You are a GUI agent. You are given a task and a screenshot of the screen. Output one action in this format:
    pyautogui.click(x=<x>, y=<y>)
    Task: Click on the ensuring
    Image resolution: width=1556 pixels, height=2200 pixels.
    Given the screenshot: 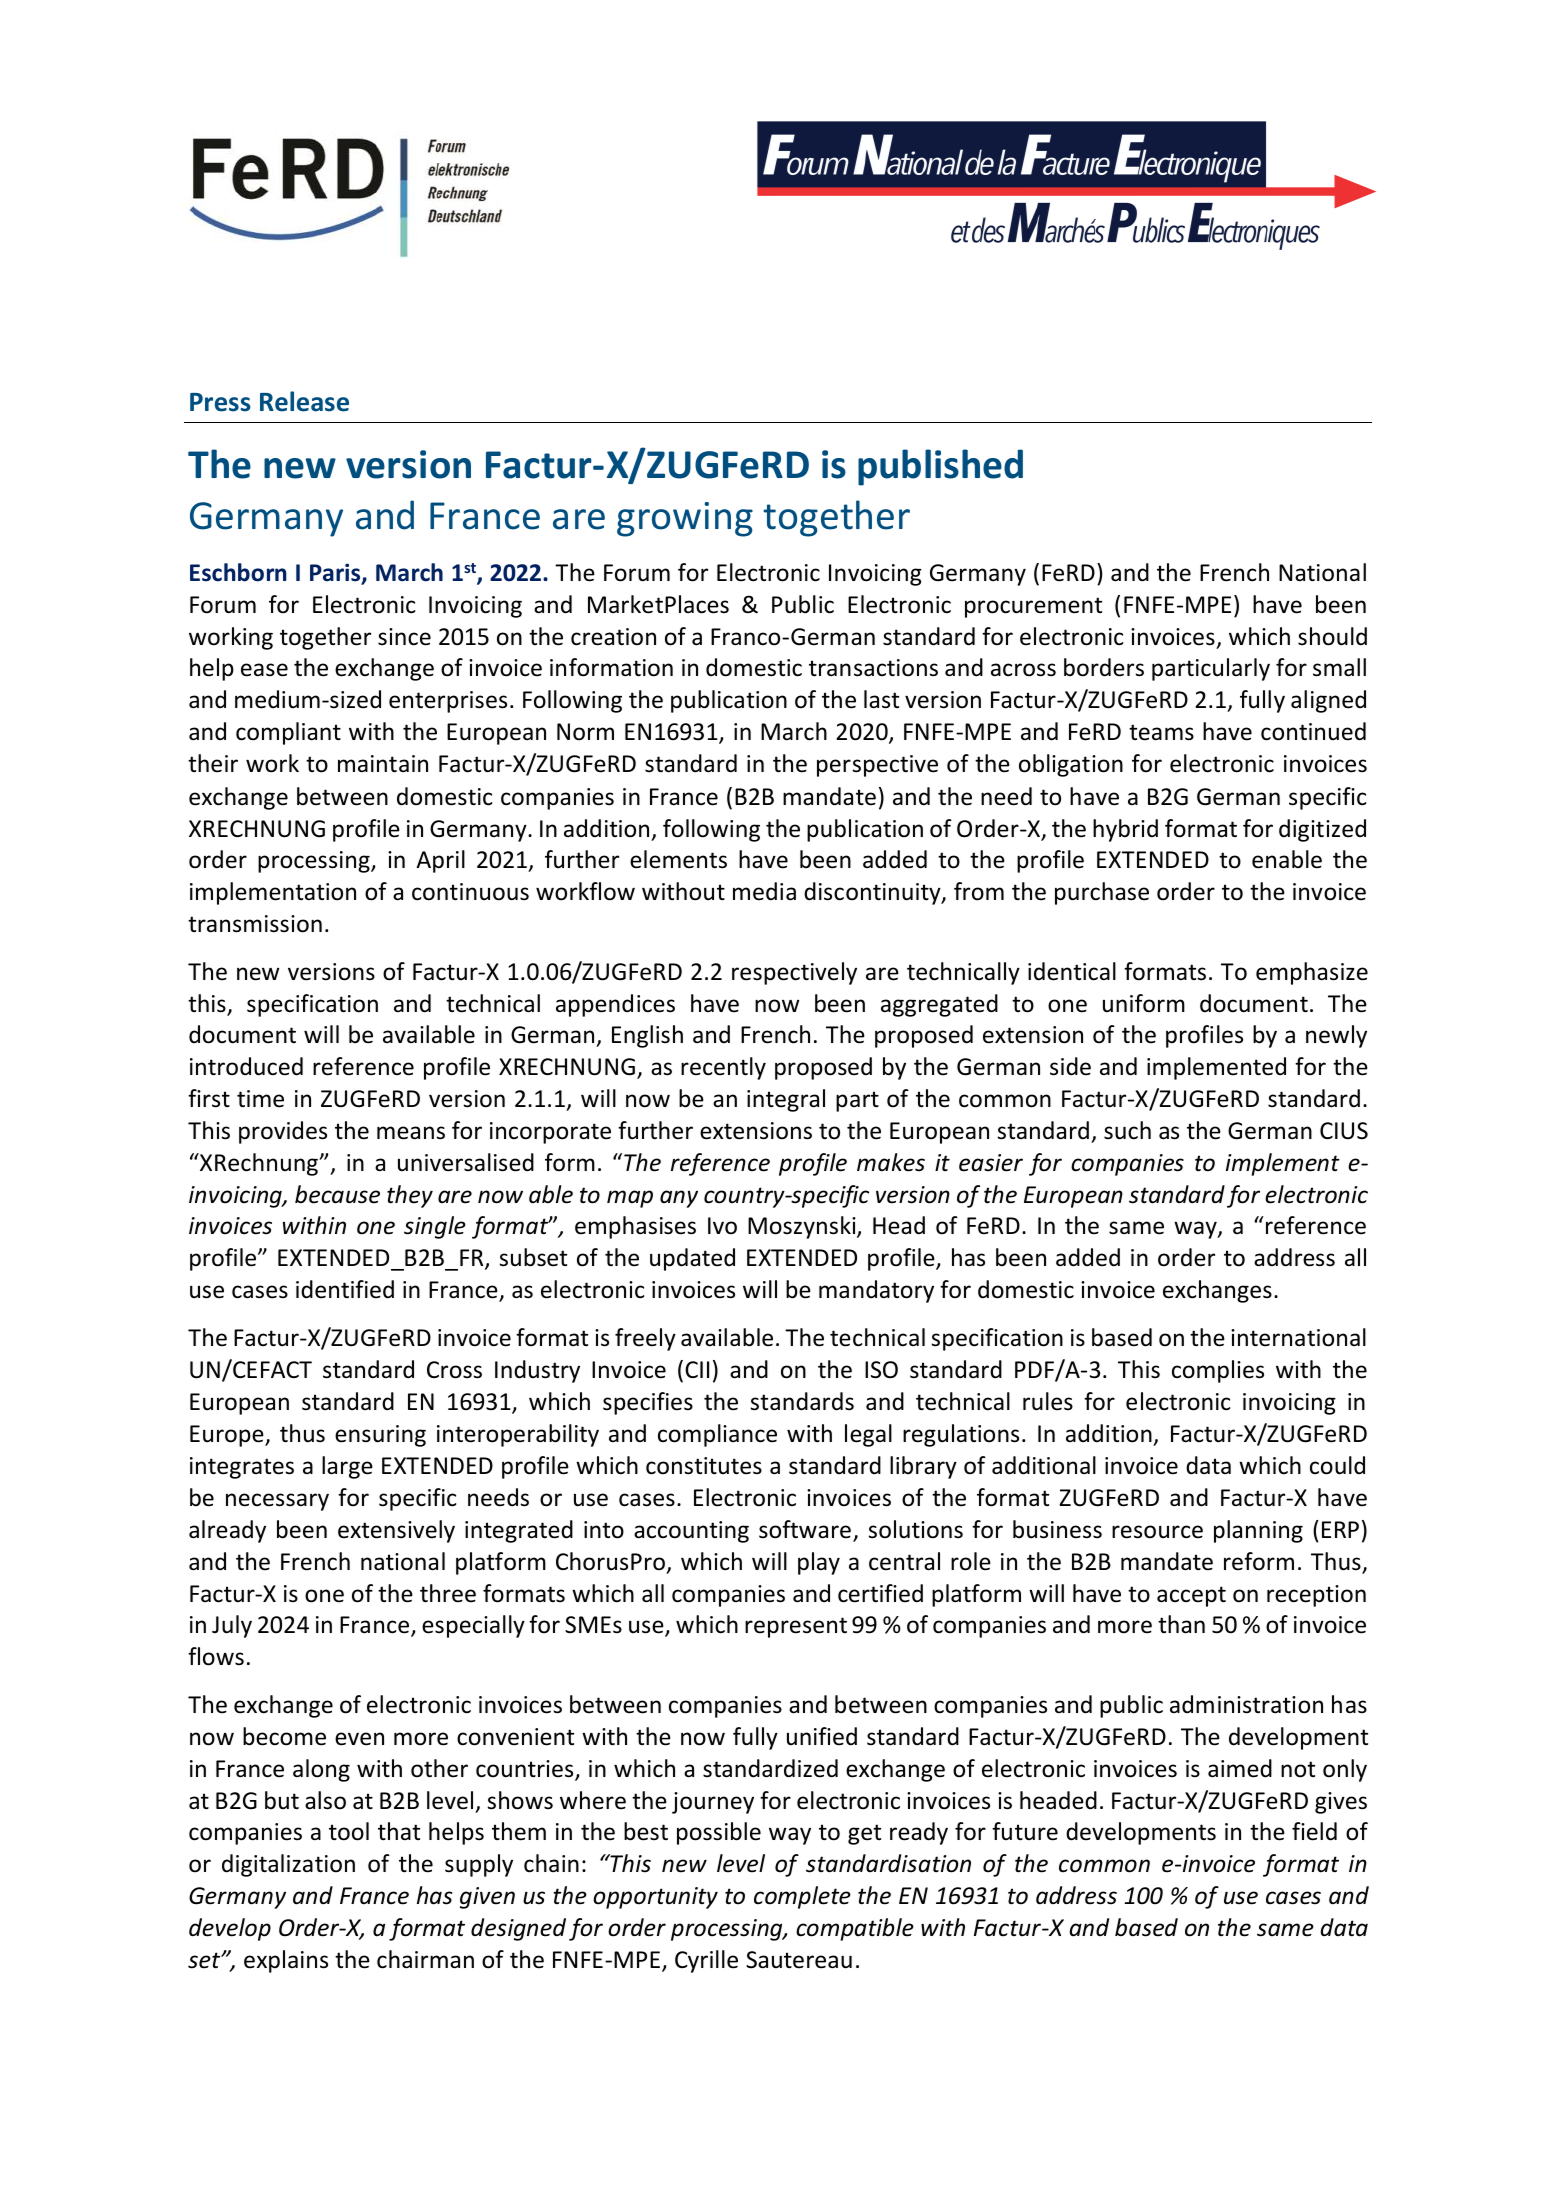 What is the action you would take?
    pyautogui.click(x=380, y=1436)
